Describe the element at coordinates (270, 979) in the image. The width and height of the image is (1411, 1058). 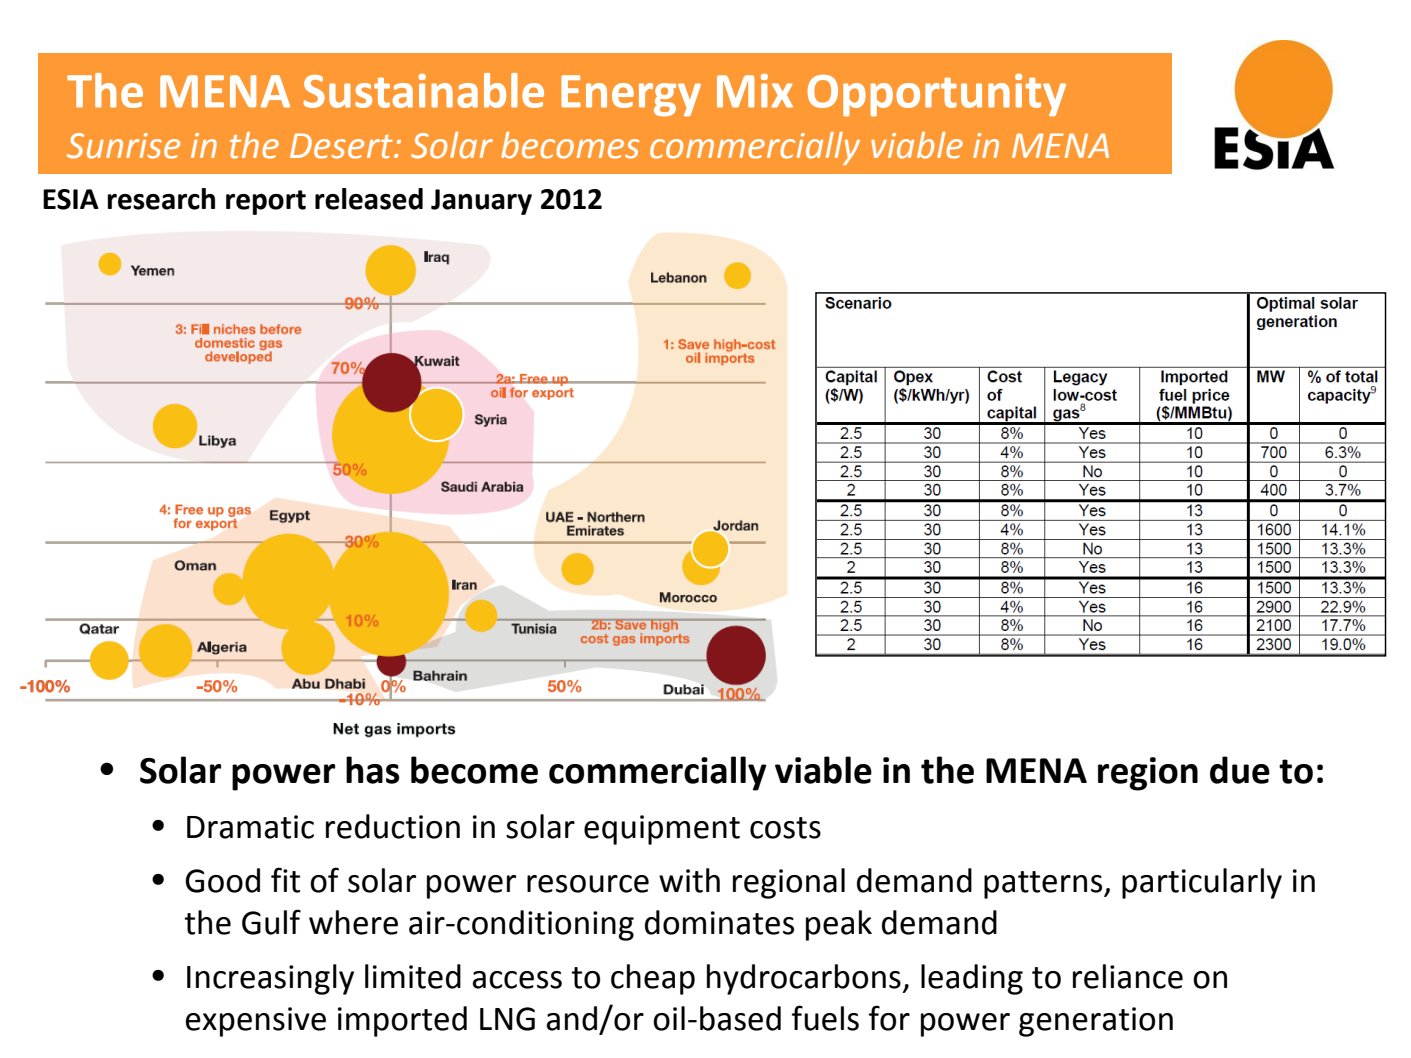
I see `Increasingly` at that location.
